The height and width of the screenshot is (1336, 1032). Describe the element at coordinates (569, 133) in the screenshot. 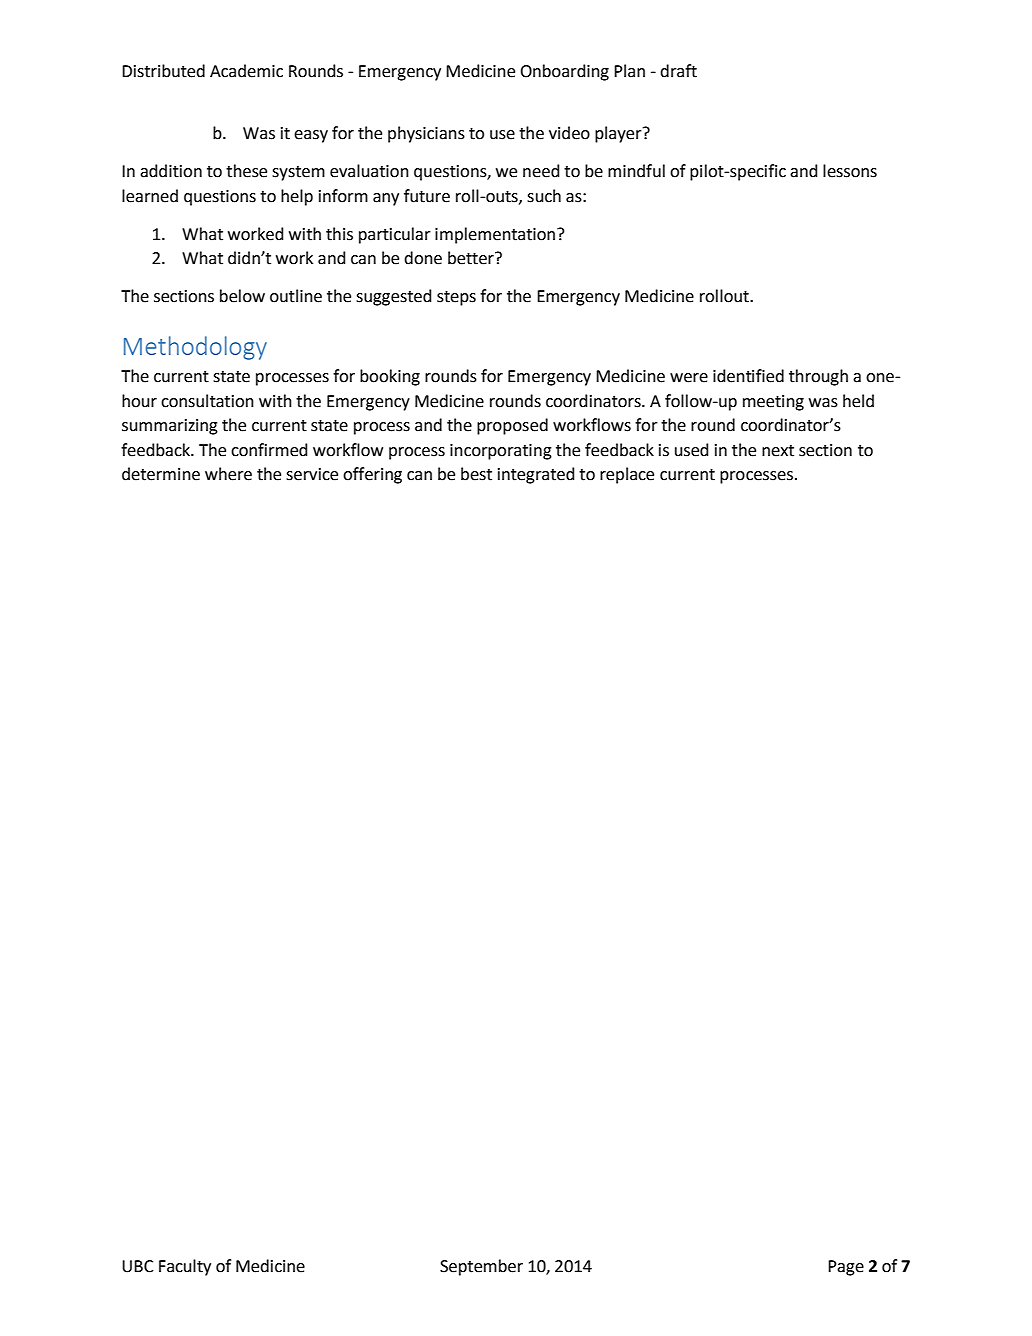

I see `video` at that location.
